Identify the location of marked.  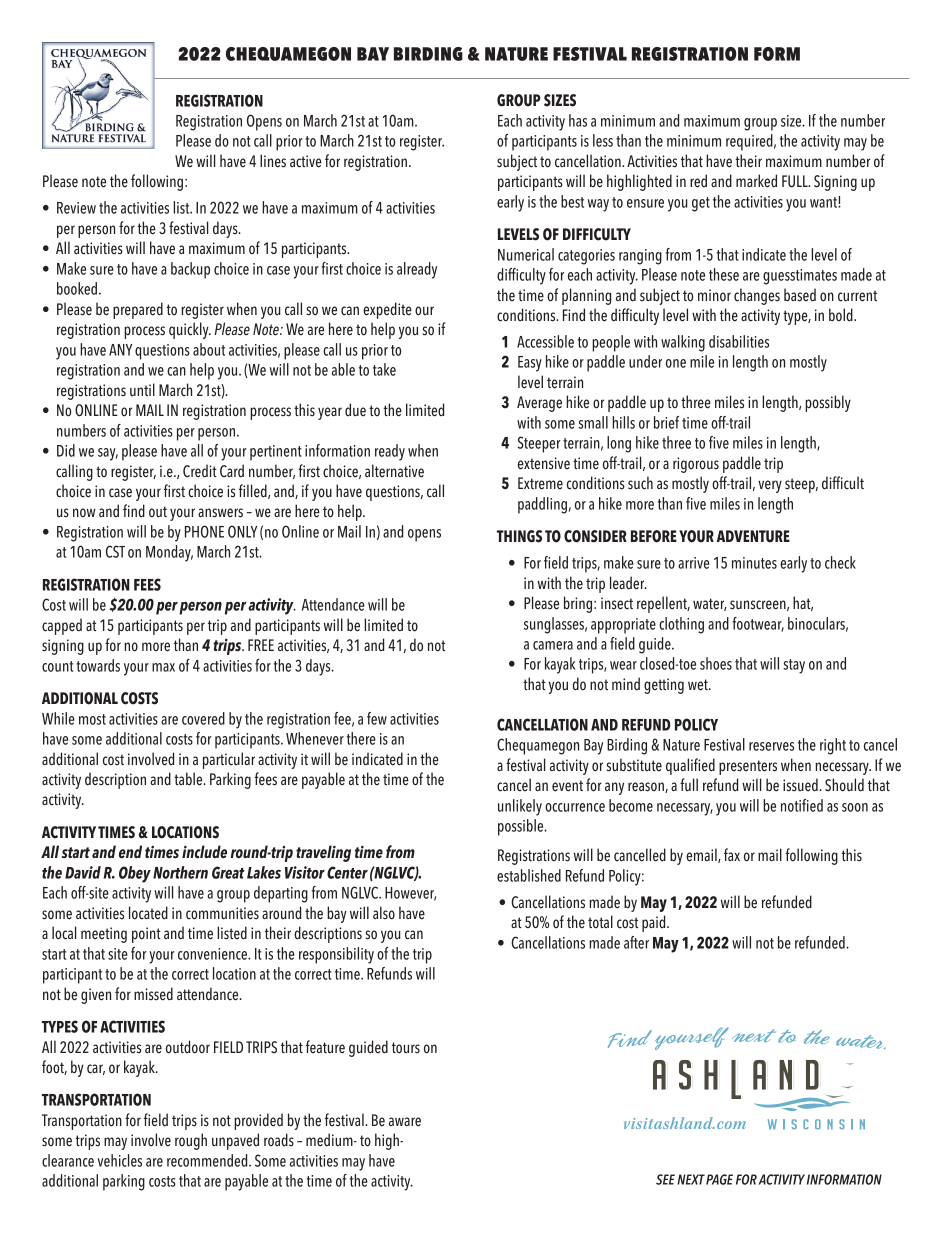
(756, 181).
